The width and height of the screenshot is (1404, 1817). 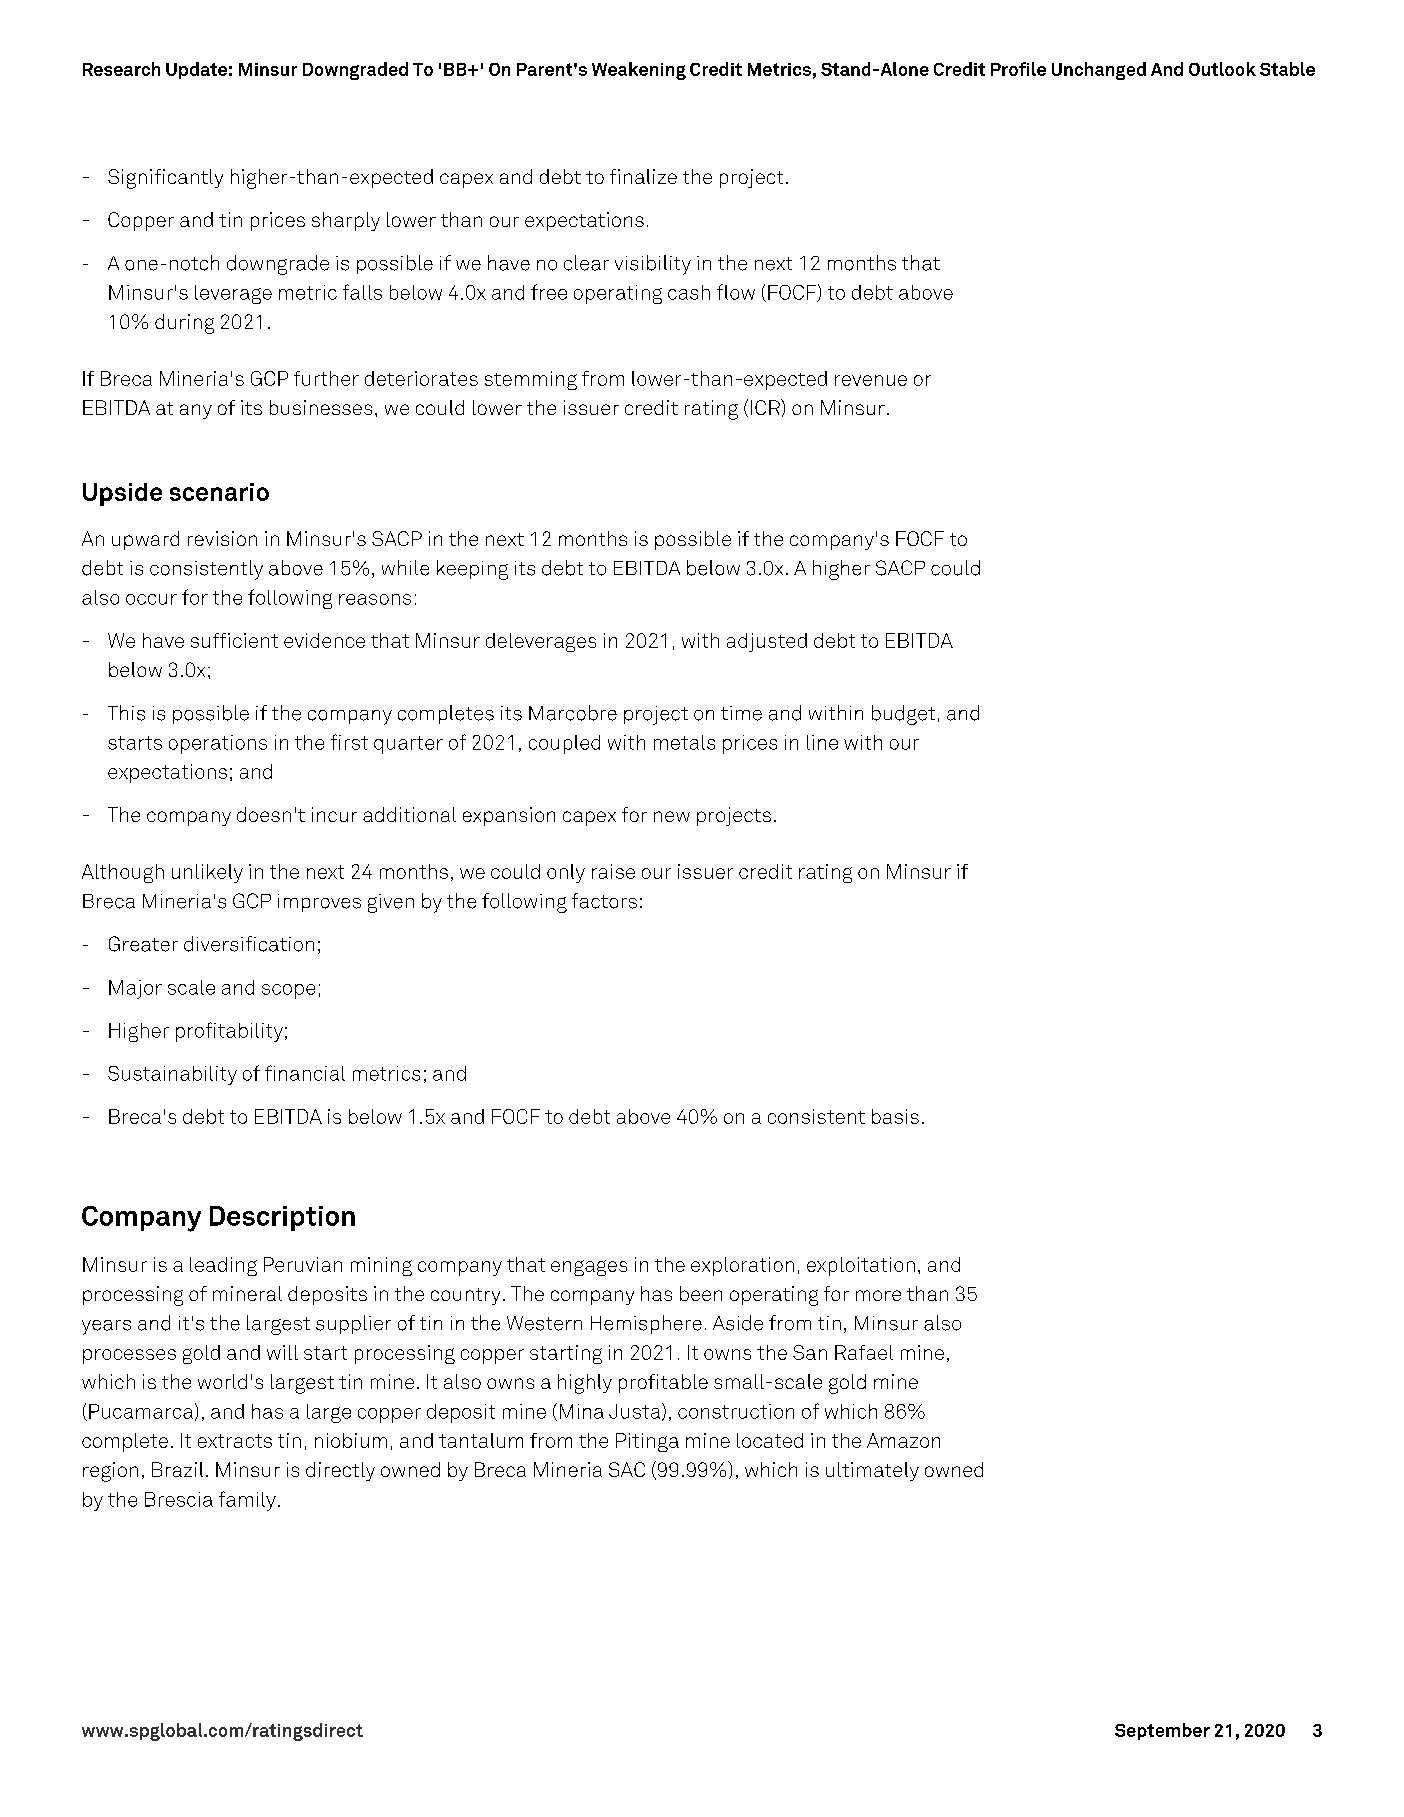 What do you see at coordinates (165, 179) in the screenshot?
I see `Significantly` at bounding box center [165, 179].
